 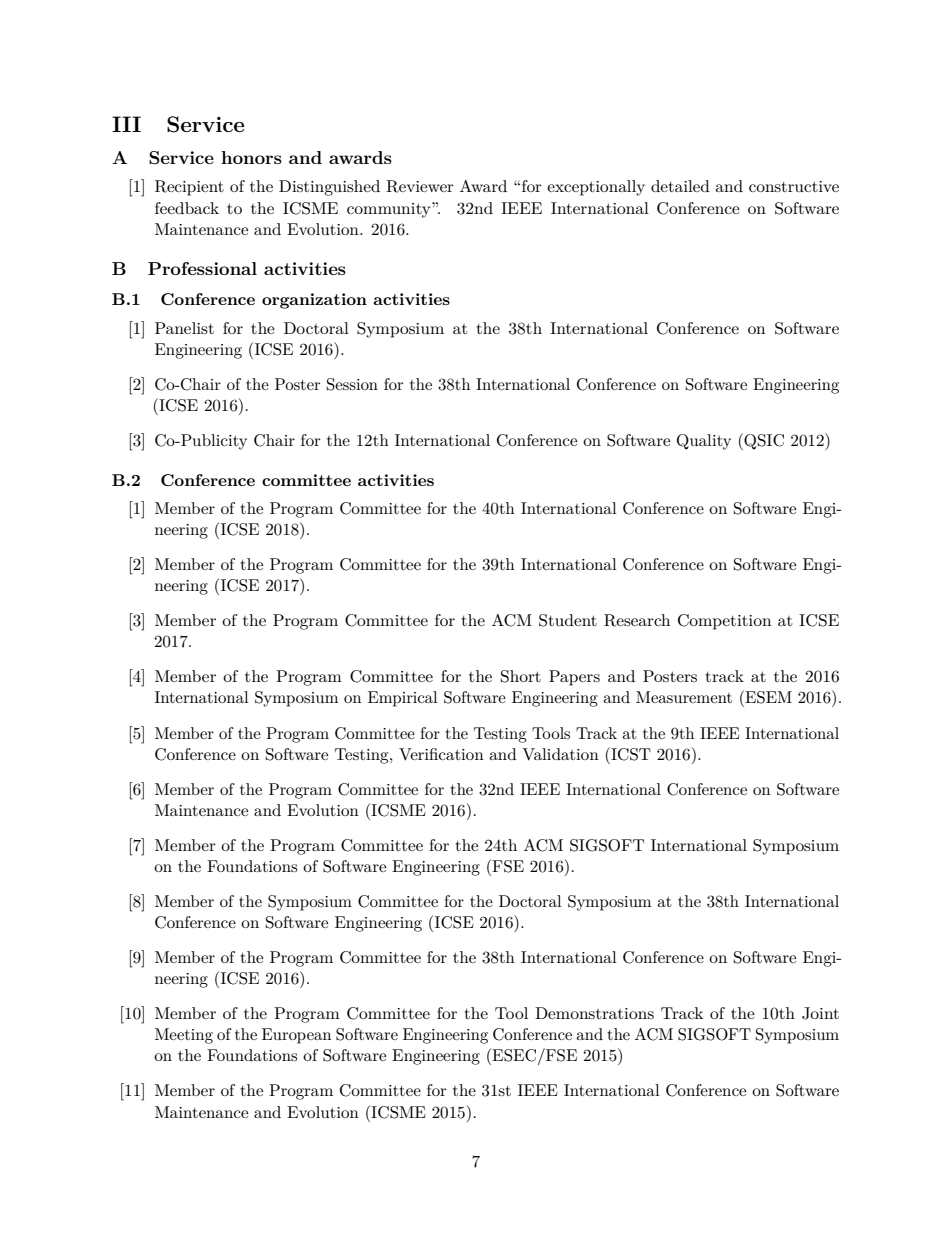 I want to click on honors, so click(x=251, y=157).
